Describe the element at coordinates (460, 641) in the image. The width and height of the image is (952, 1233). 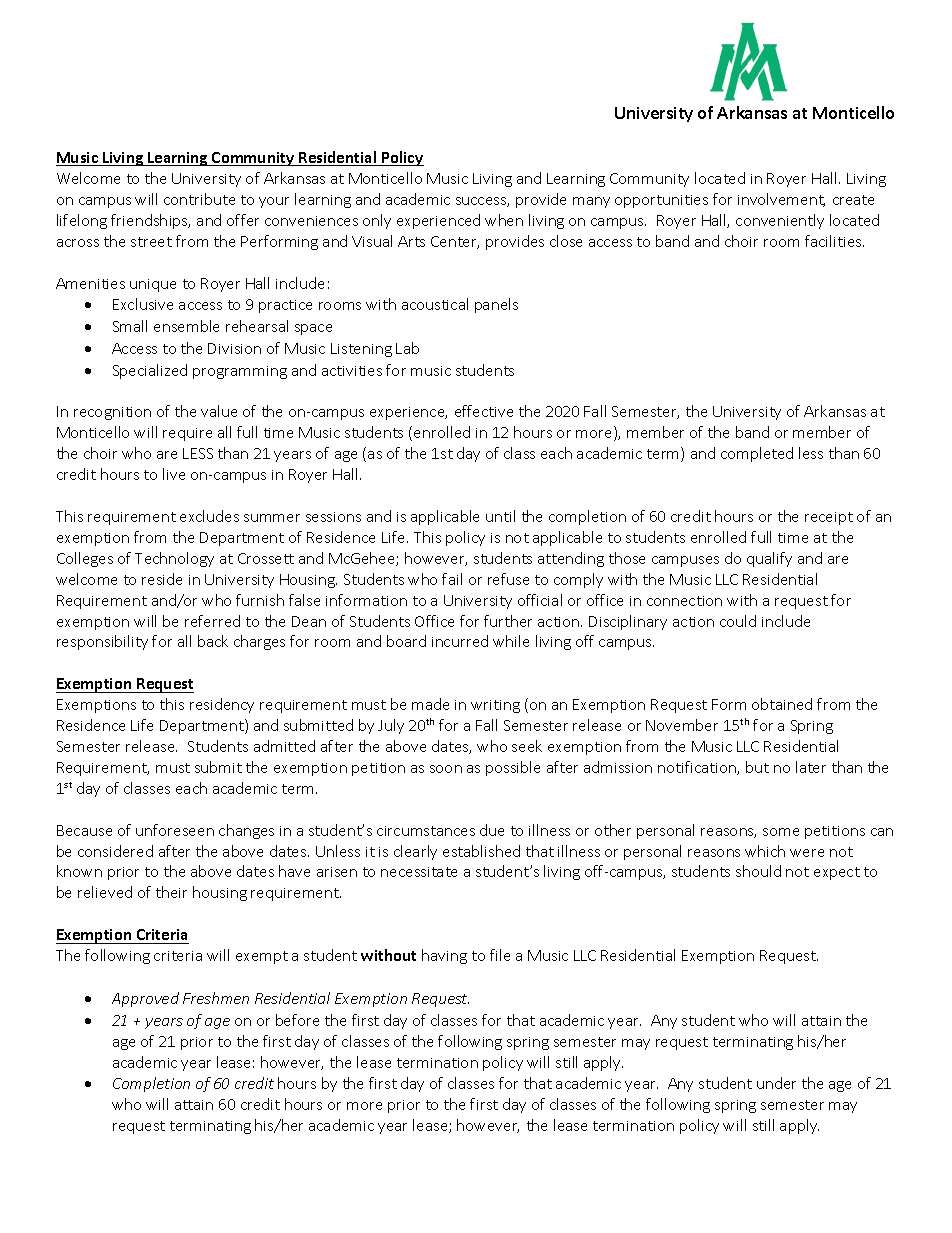
I see `incurred` at that location.
